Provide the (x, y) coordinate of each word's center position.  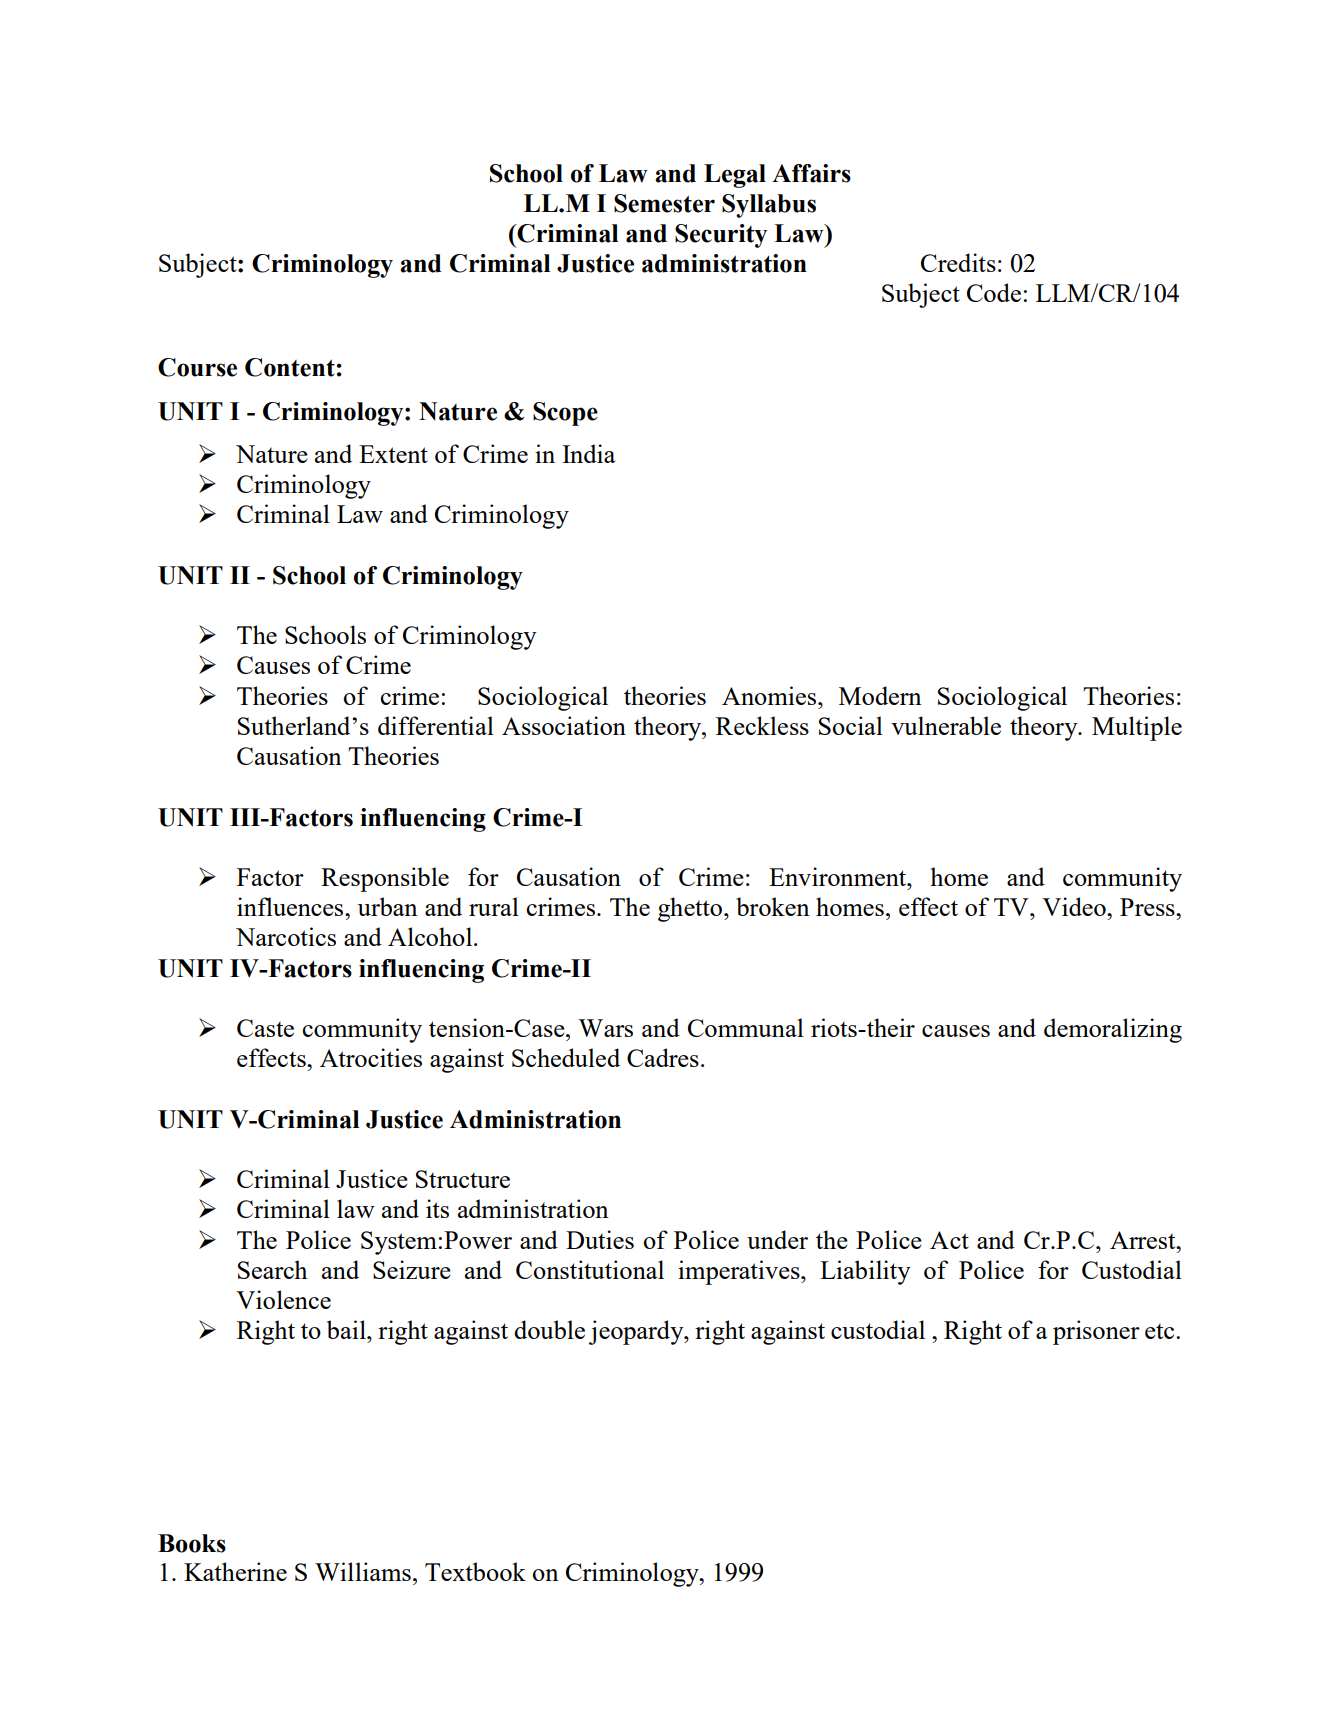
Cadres (663, 1057)
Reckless (762, 725)
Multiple (1137, 728)
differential (436, 725)
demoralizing (1113, 1030)
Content (290, 367)
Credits (958, 262)
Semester (664, 203)
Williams (363, 1571)
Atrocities (371, 1057)
